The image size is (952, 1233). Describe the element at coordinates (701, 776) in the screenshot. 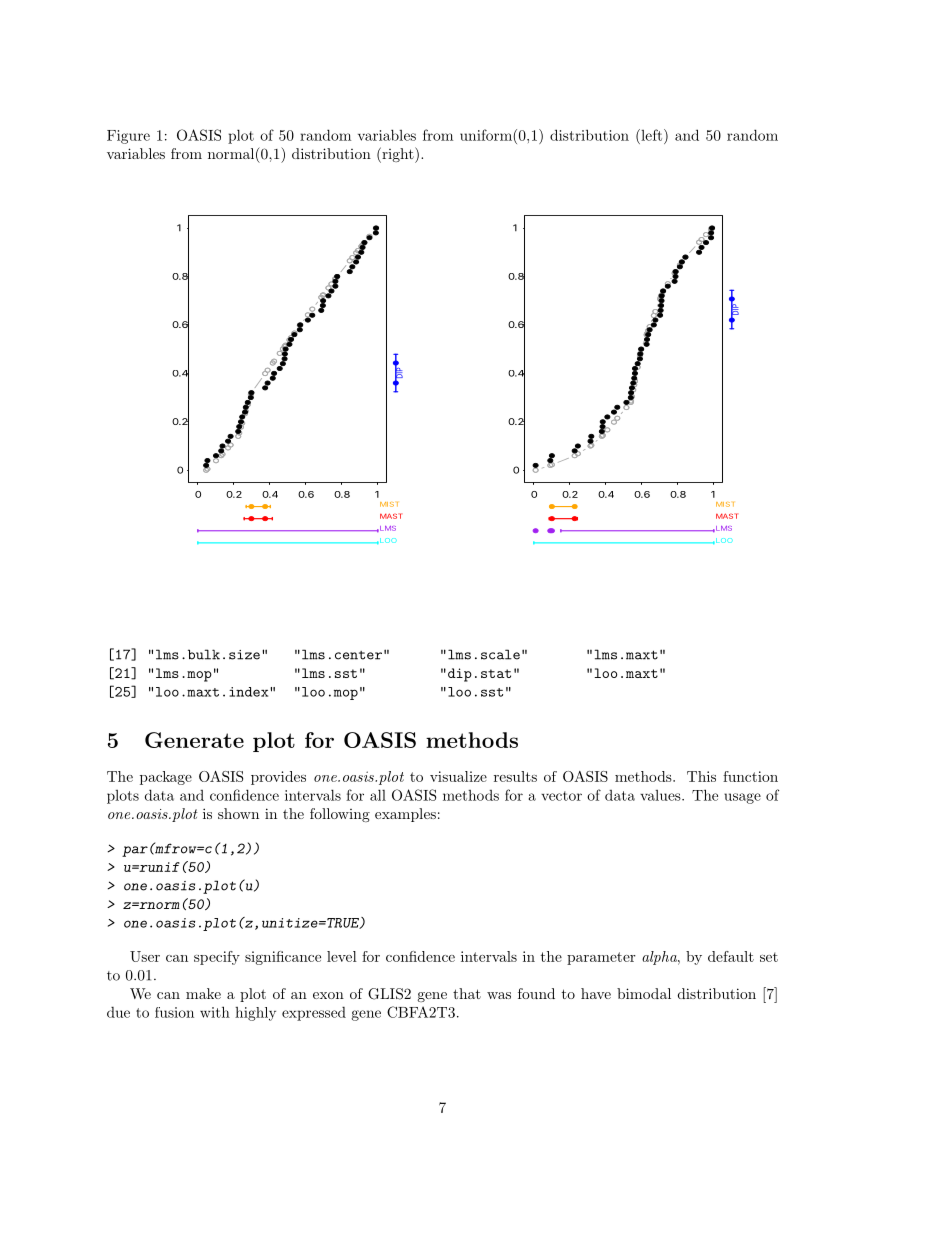

I see `This` at that location.
